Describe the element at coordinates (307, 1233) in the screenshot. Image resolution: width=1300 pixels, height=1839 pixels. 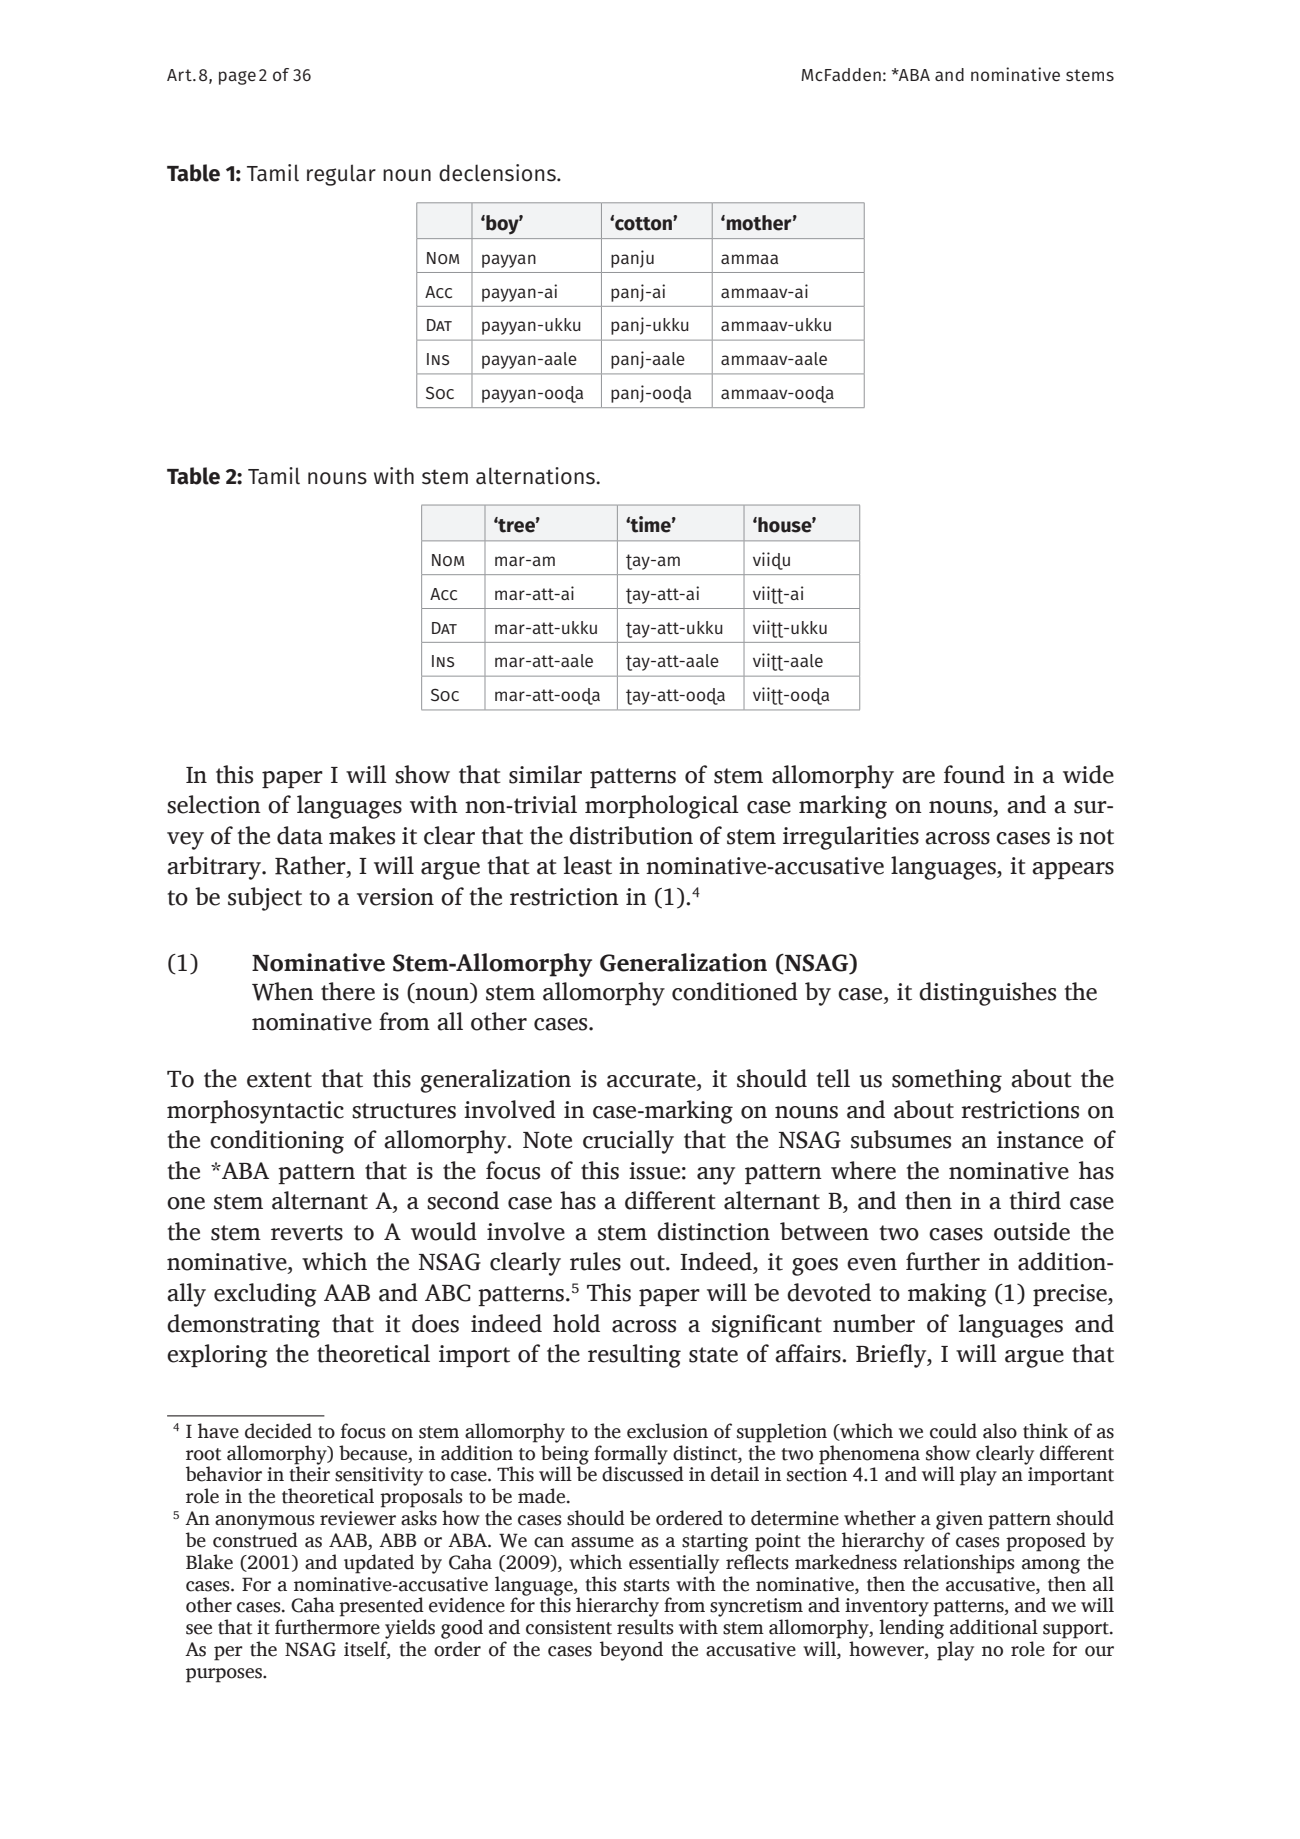
I see `reverts` at that location.
